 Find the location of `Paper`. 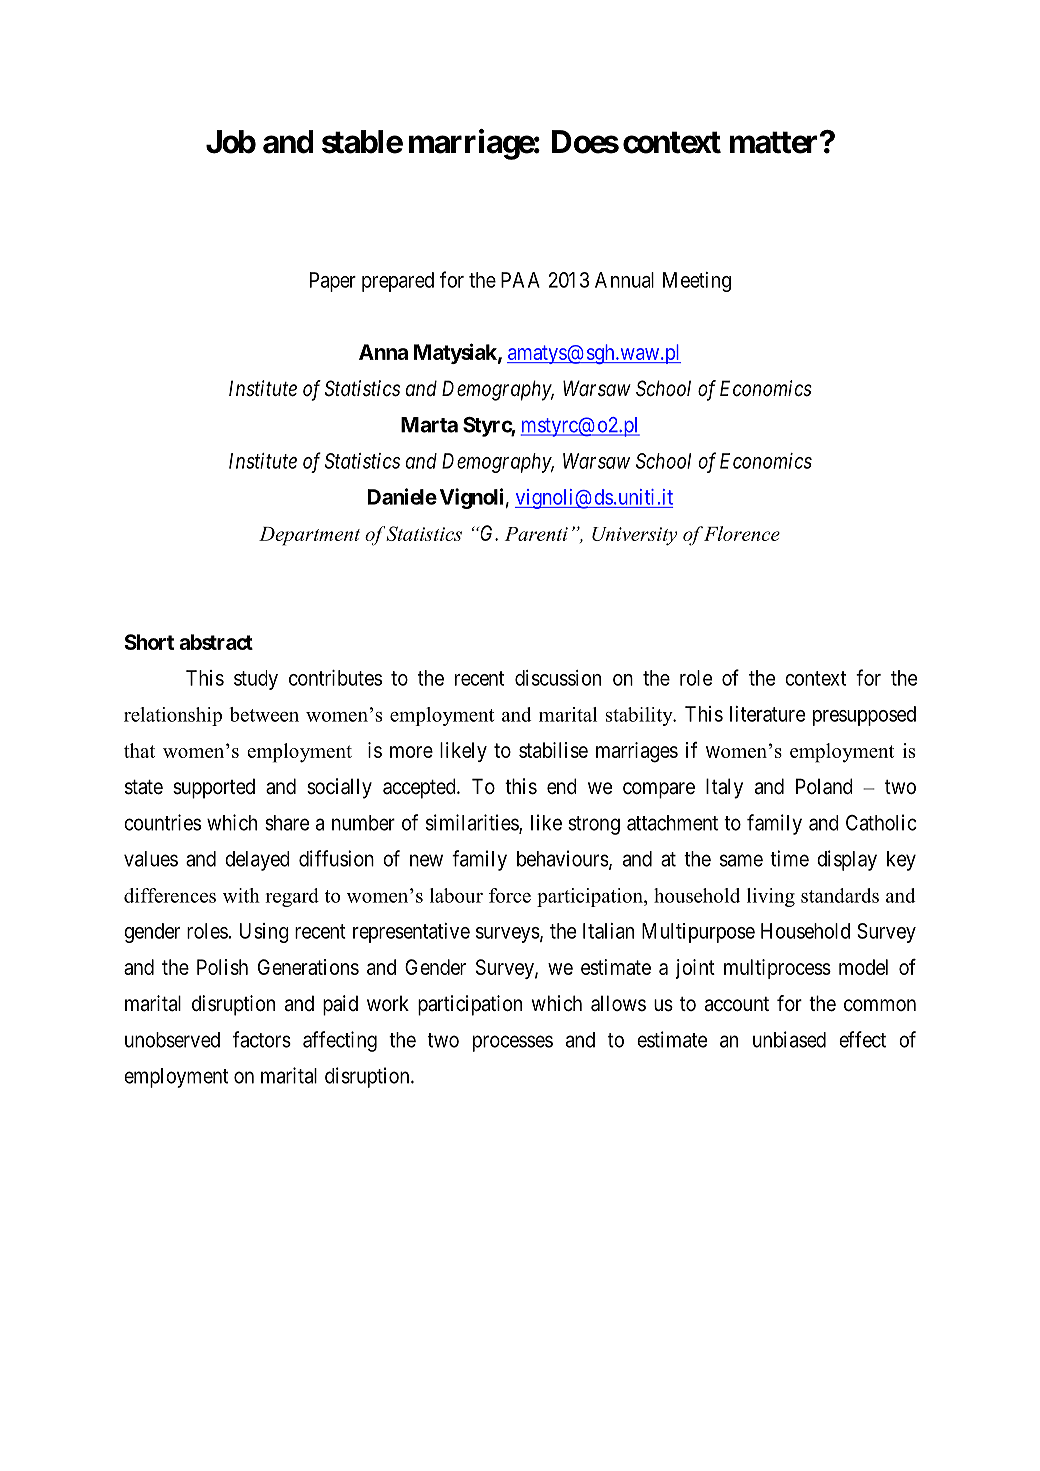

Paper is located at coordinates (333, 282).
